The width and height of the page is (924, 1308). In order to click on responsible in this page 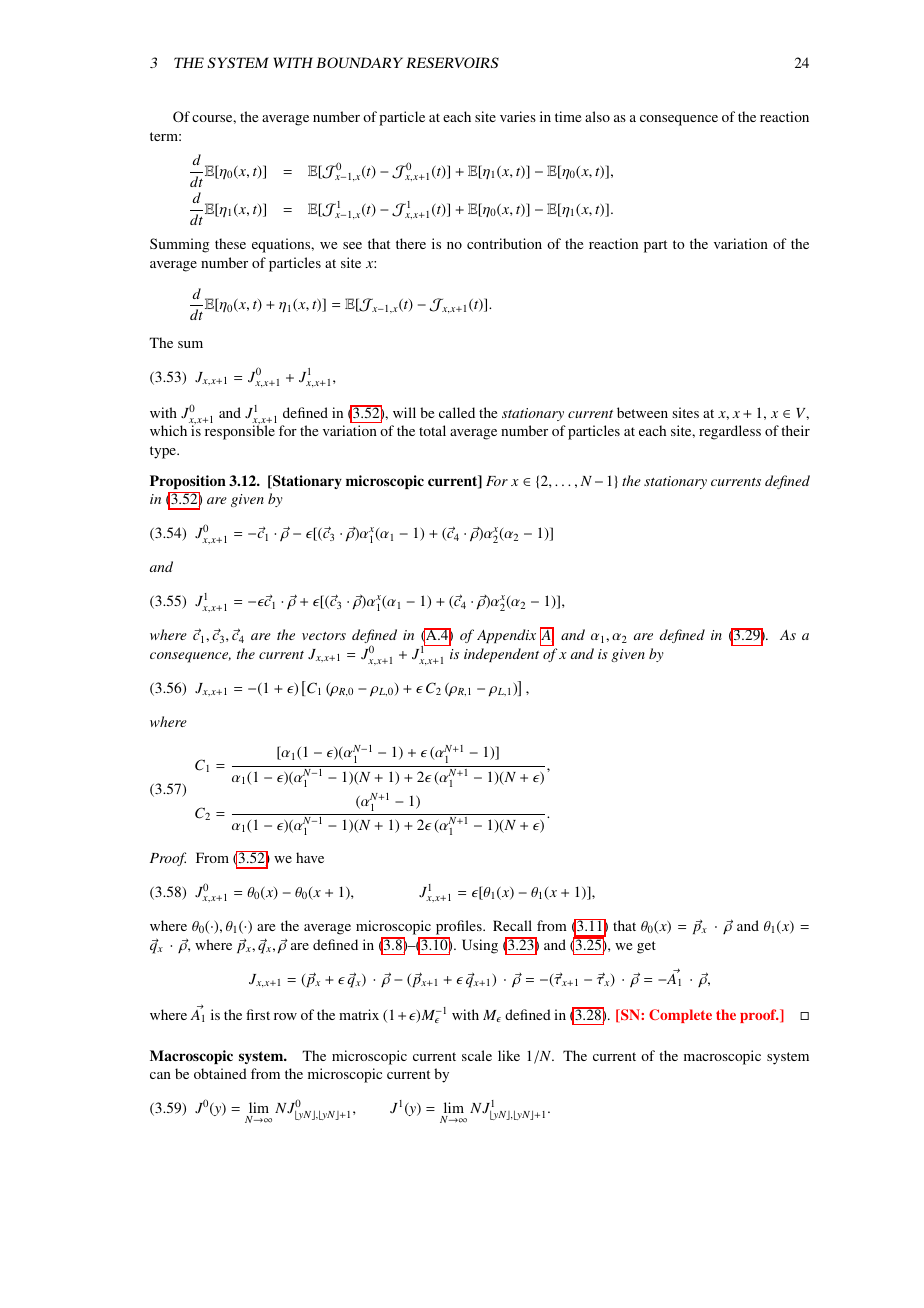, I will do `click(240, 432)`.
